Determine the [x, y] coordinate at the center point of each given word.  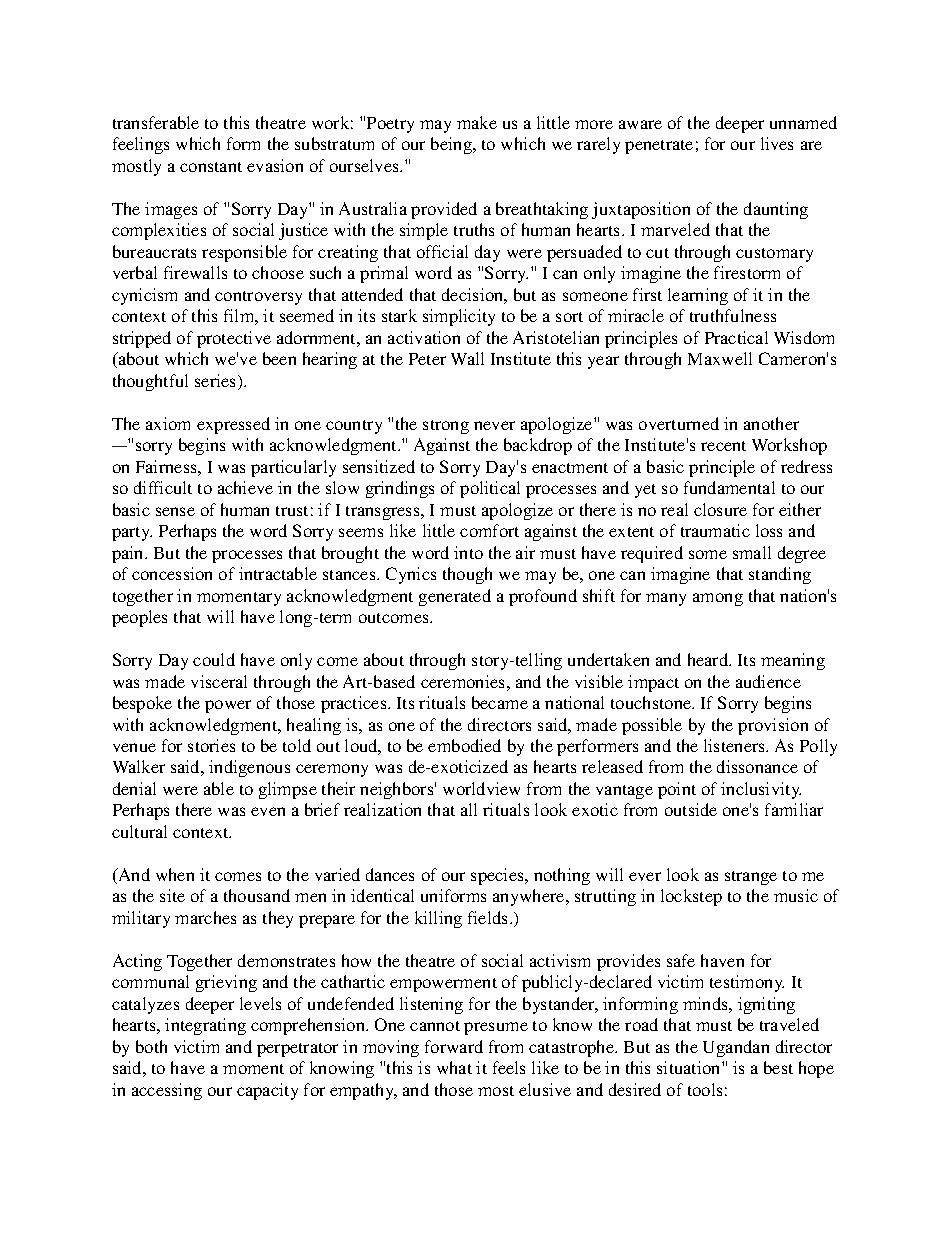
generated [455, 597]
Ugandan [736, 1048]
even [268, 811]
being [452, 145]
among [718, 599]
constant [211, 167]
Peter [427, 359]
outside [691, 809]
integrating [205, 1026]
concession [172, 573]
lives [777, 143]
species [498, 876]
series [217, 382]
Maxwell [720, 358]
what [454, 1067]
